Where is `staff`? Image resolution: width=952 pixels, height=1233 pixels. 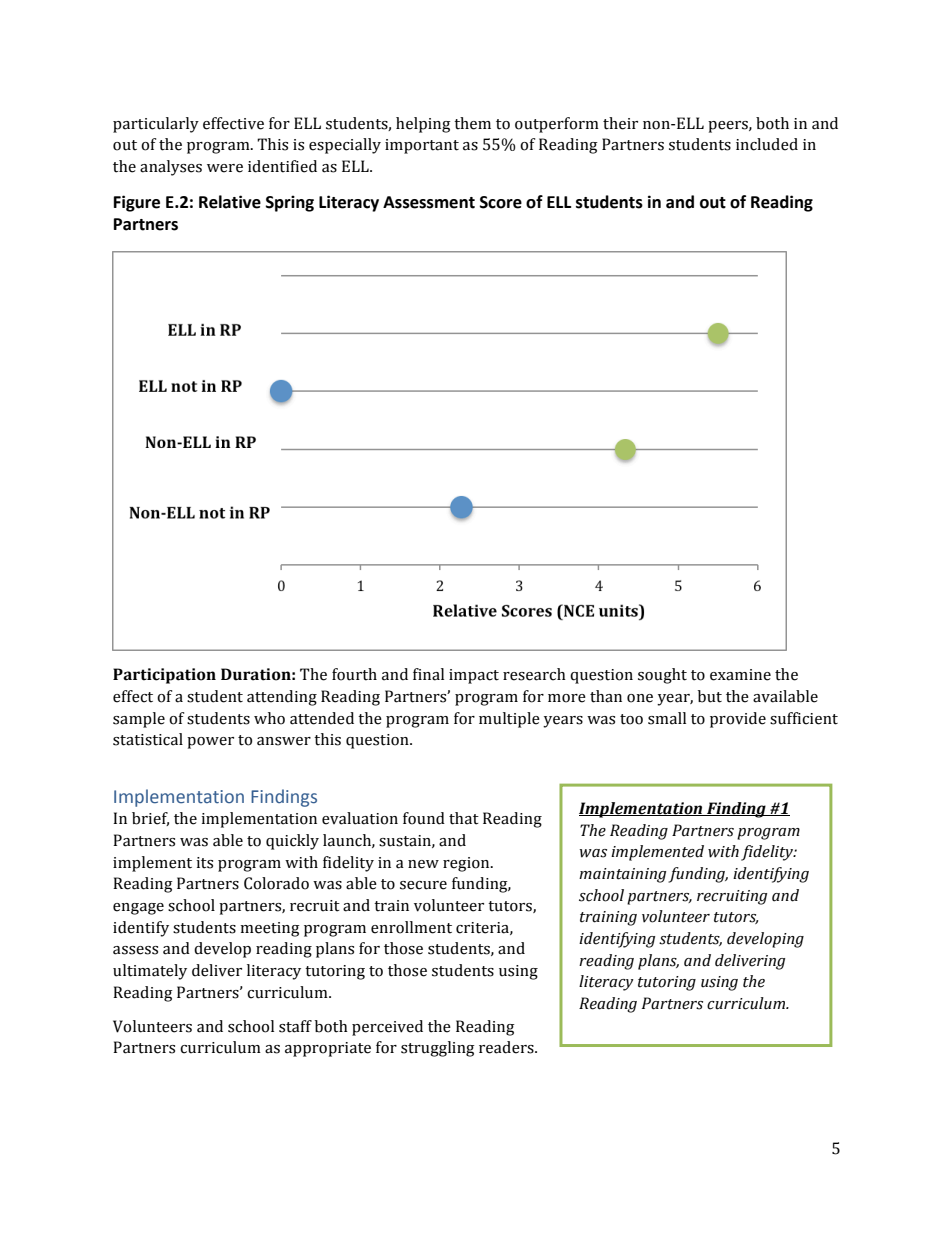
staff is located at coordinates (295, 1026).
